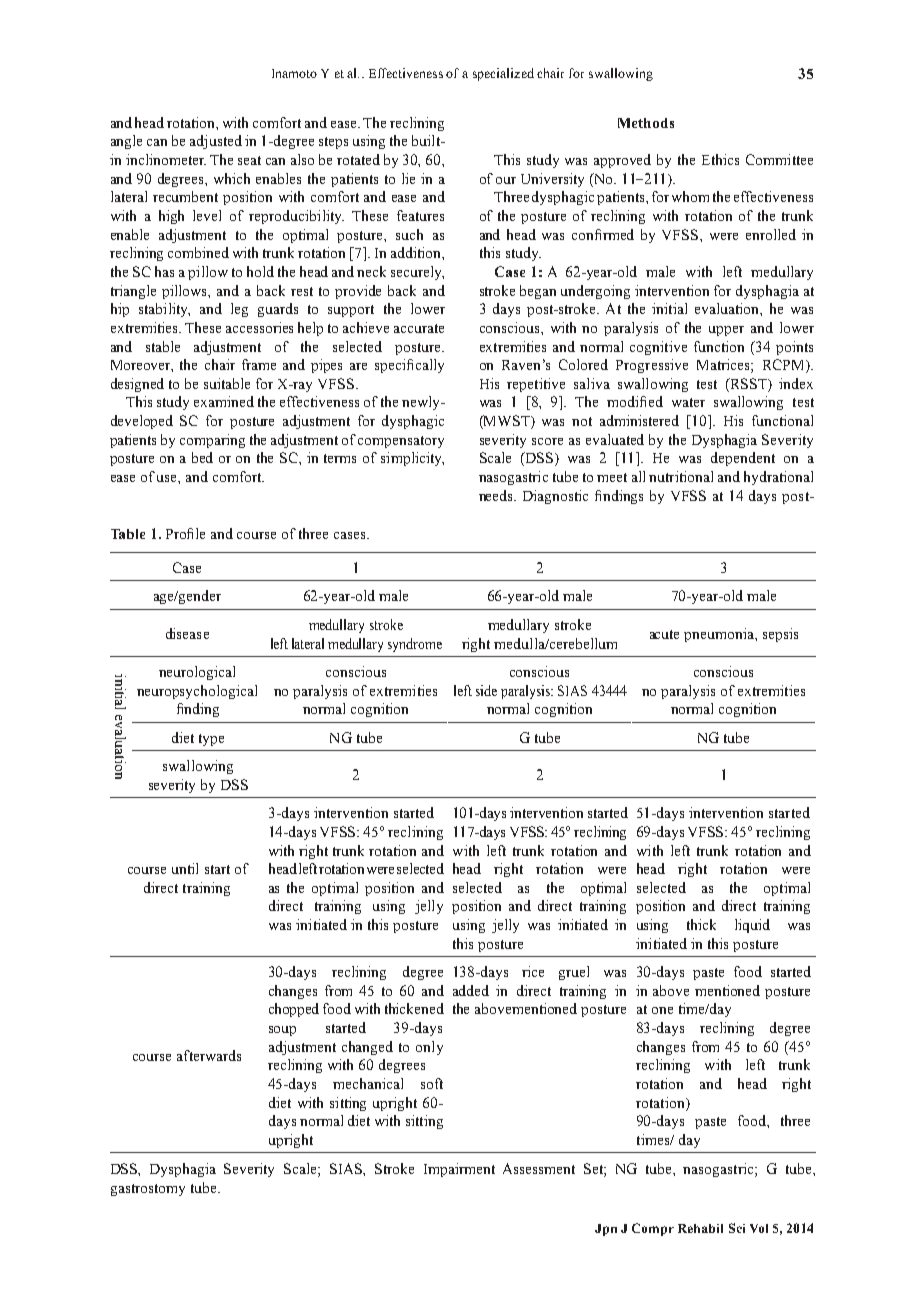 Image resolution: width=924 pixels, height=1308 pixels. I want to click on accurate, so click(419, 328).
